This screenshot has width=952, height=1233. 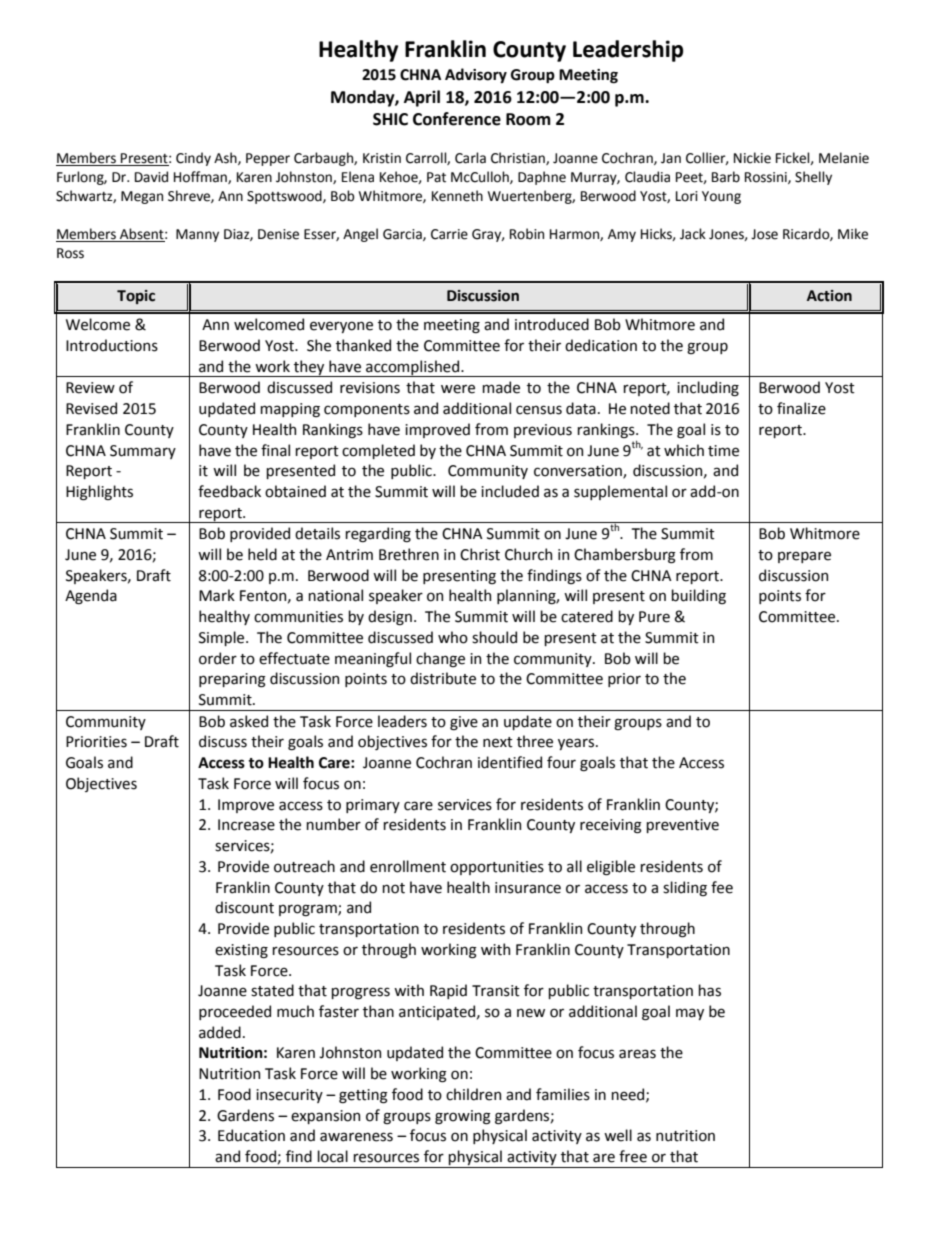 I want to click on included, so click(x=510, y=491).
